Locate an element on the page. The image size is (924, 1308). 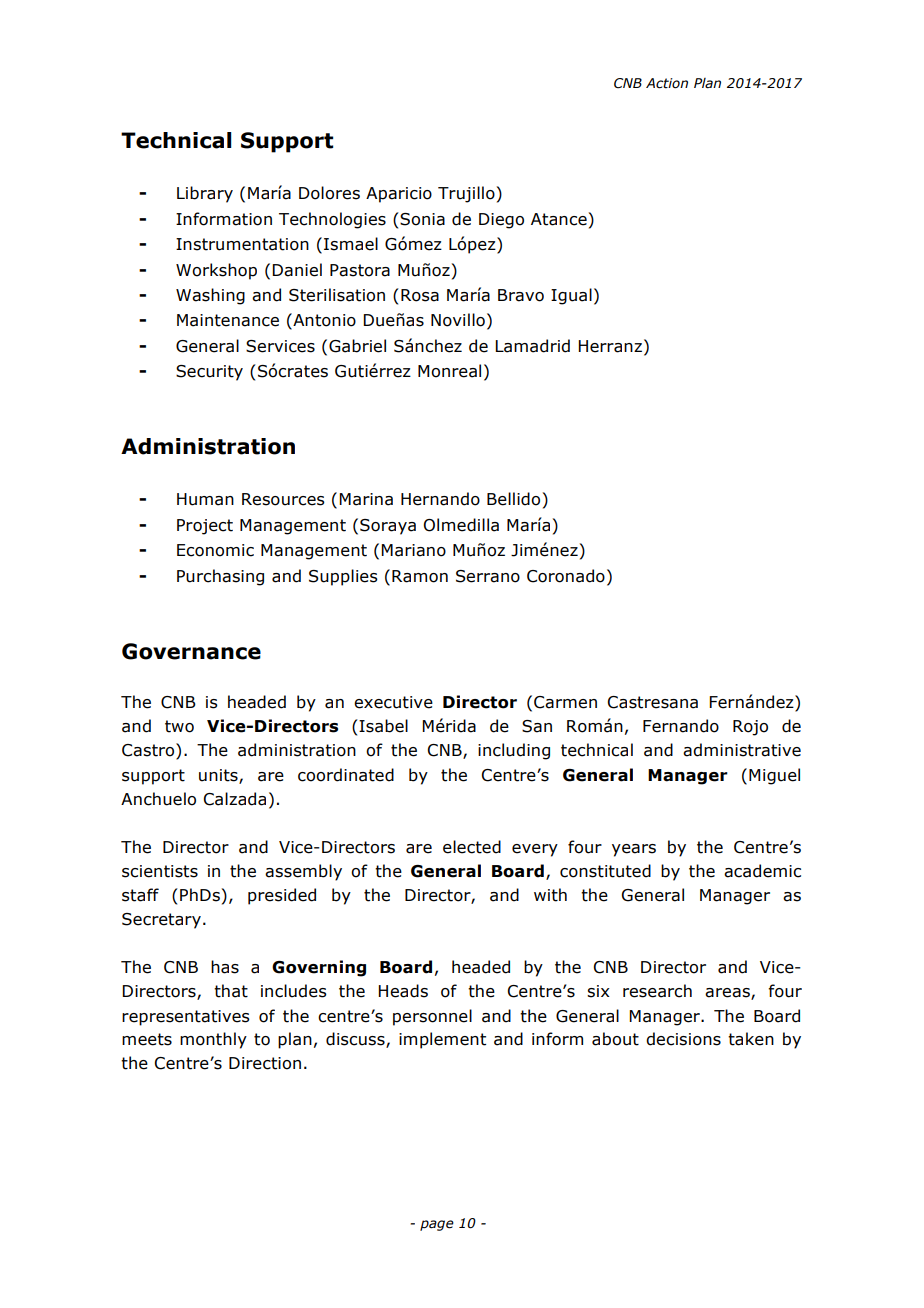
Trujillo is located at coordinates (466, 194).
